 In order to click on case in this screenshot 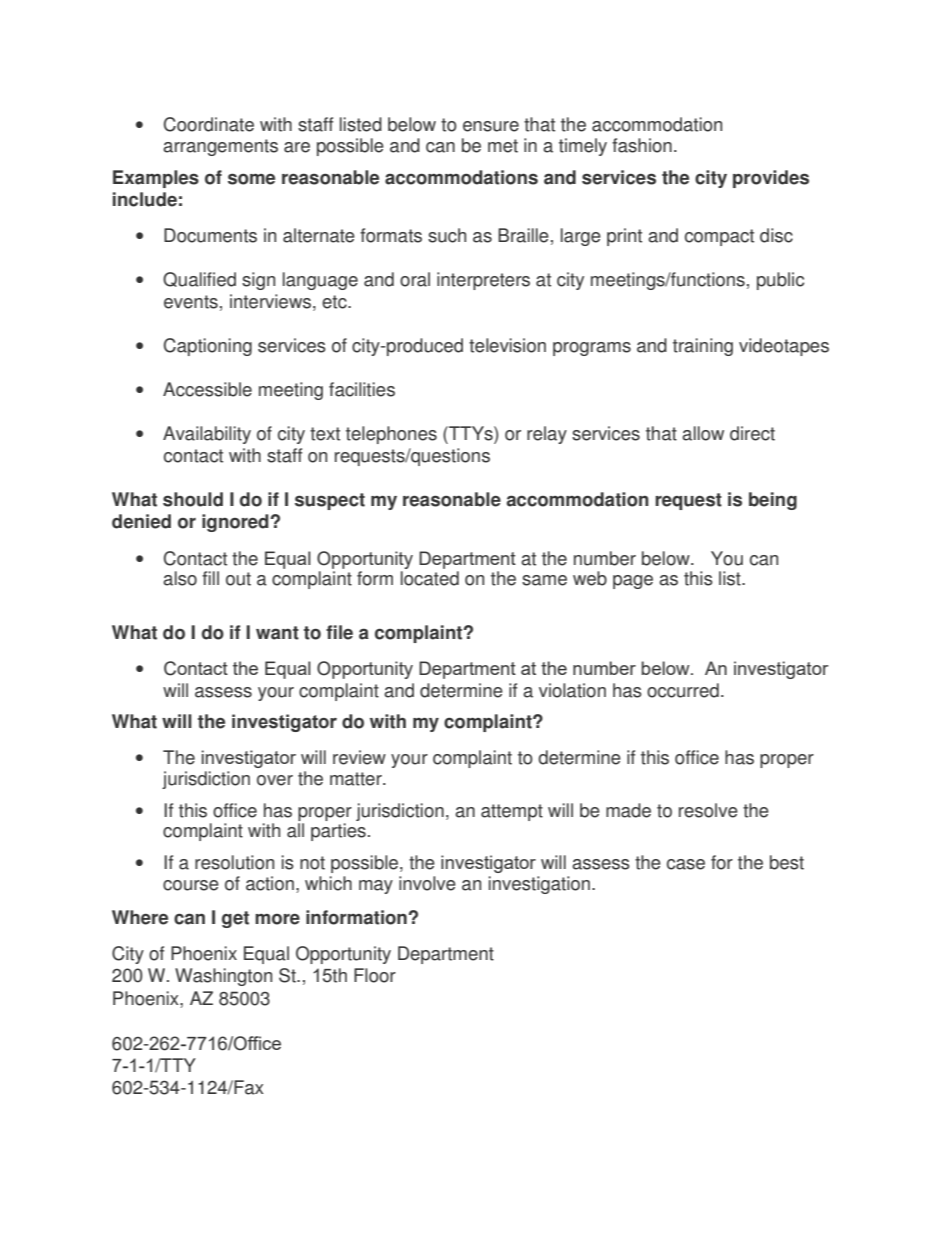, I will do `click(686, 864)`.
